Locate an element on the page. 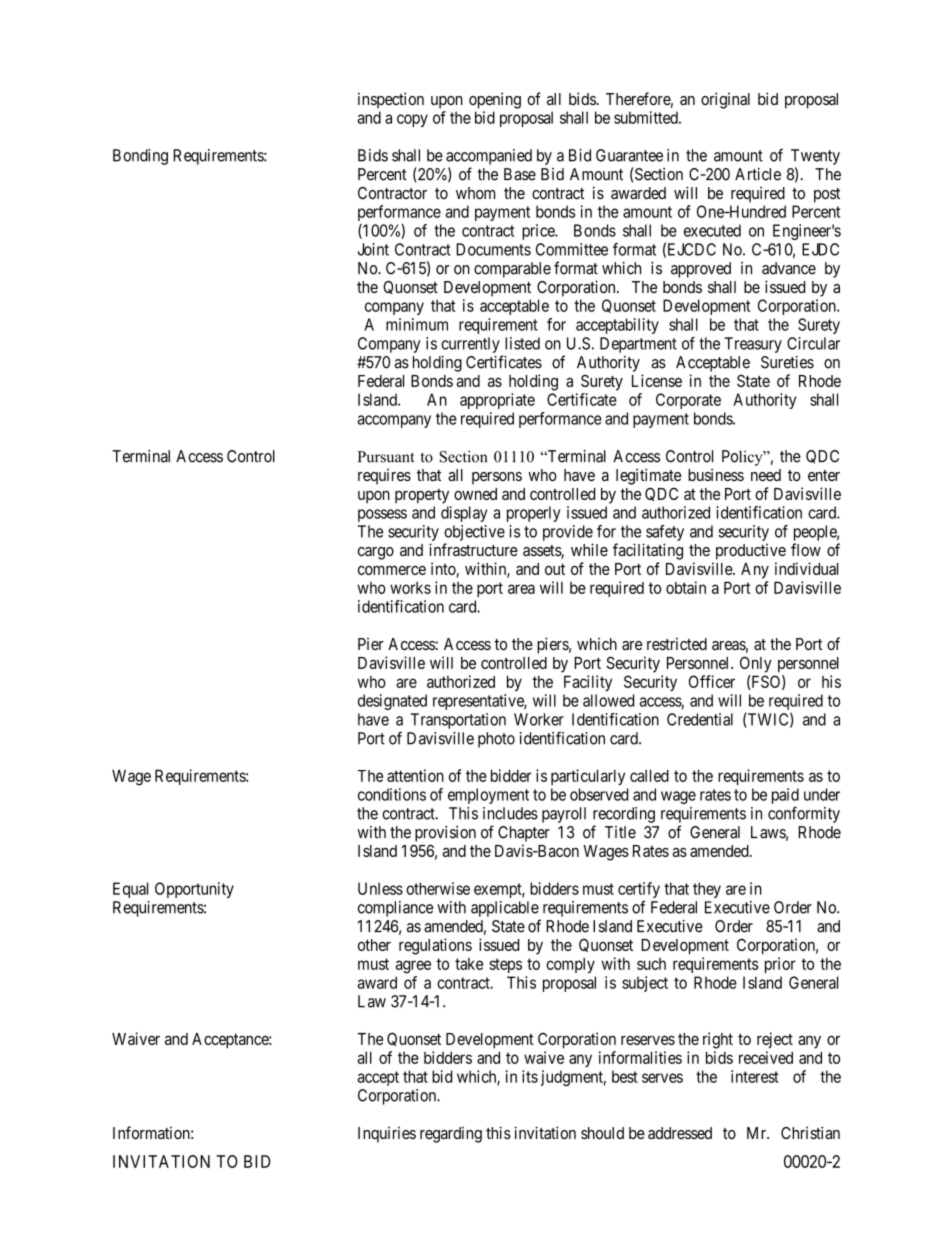 The image size is (952, 1233). accompanied is located at coordinates (489, 157).
